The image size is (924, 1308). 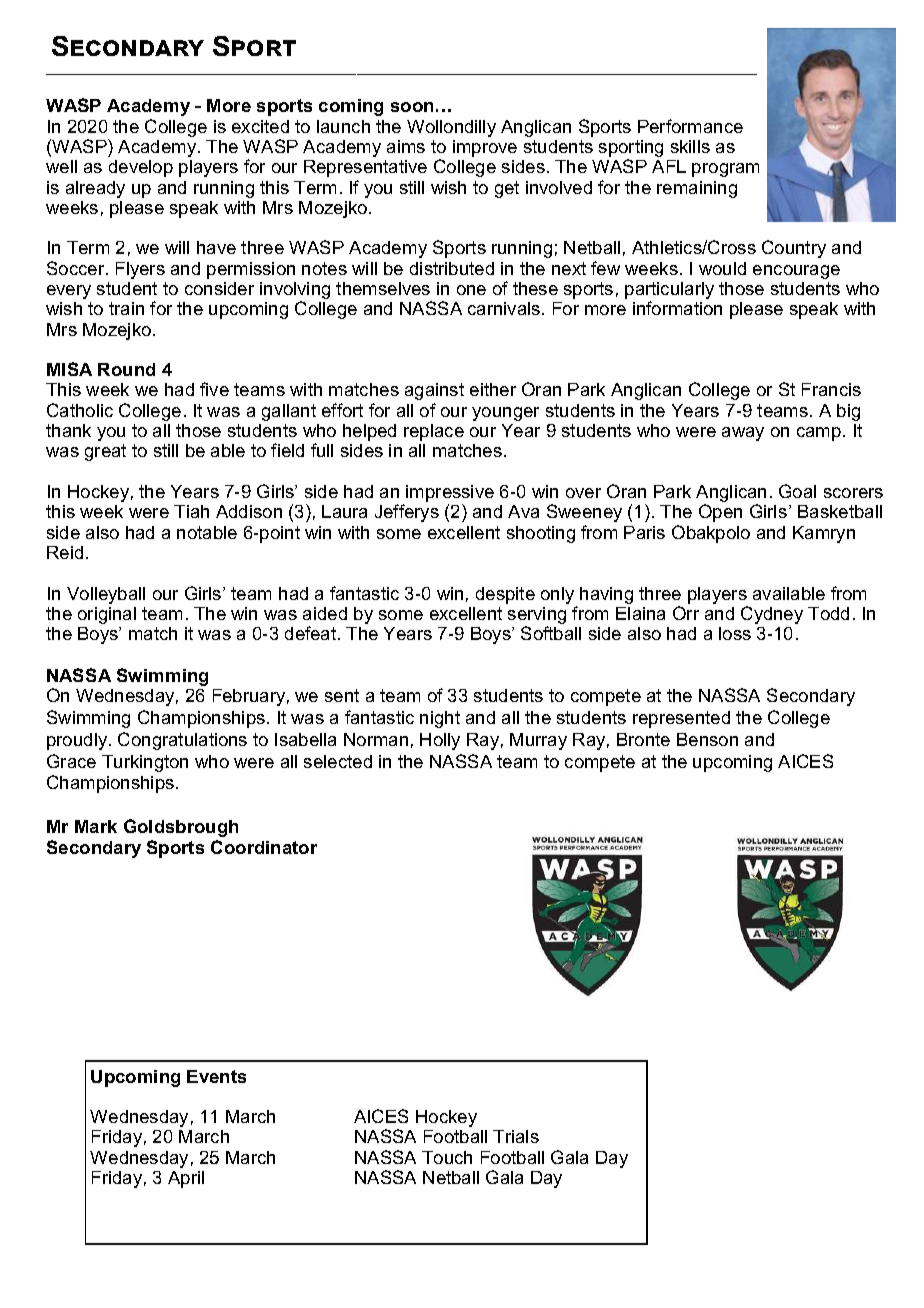 What do you see at coordinates (186, 1179) in the screenshot?
I see `April` at bounding box center [186, 1179].
